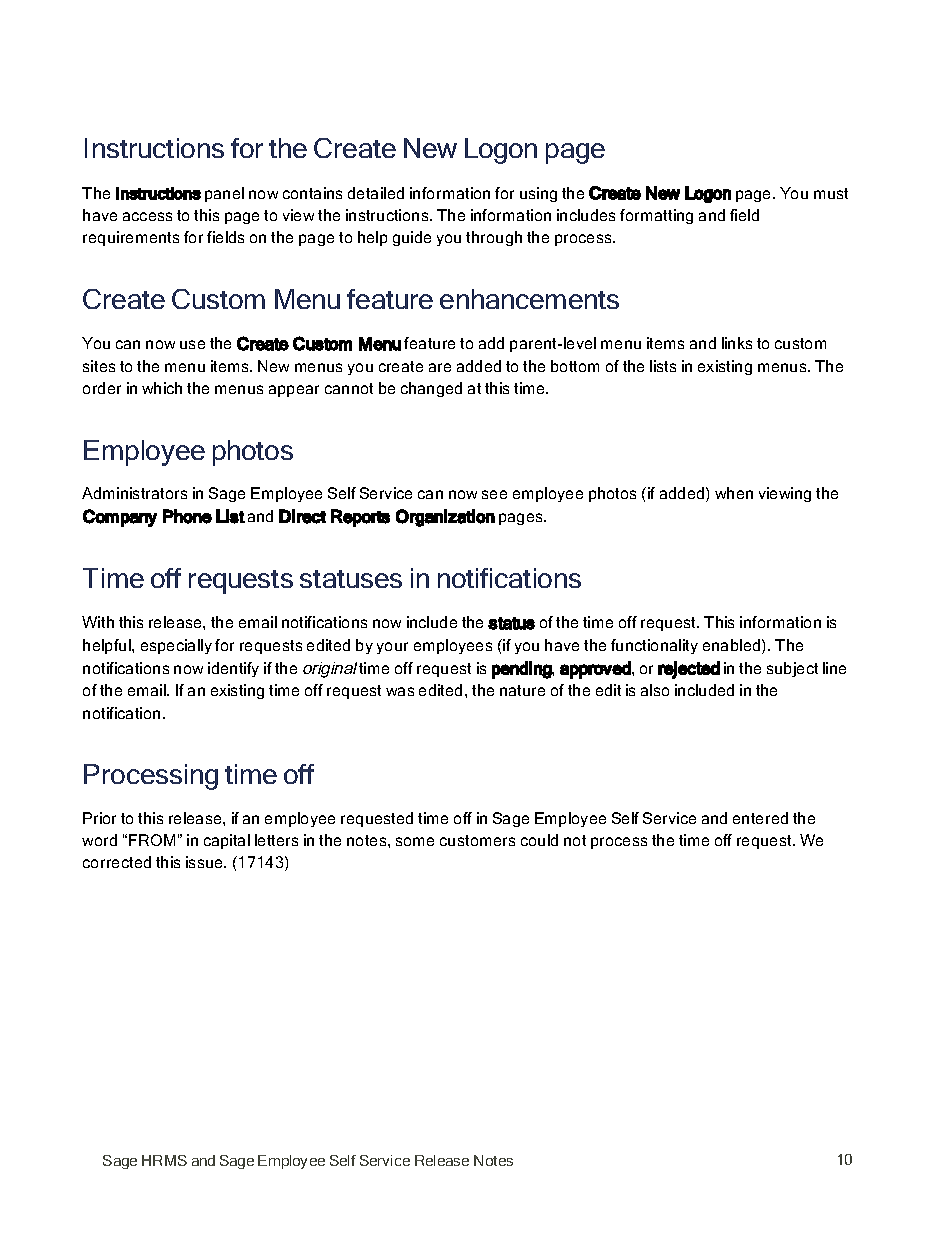 The width and height of the screenshot is (952, 1233). I want to click on access, so click(147, 216).
